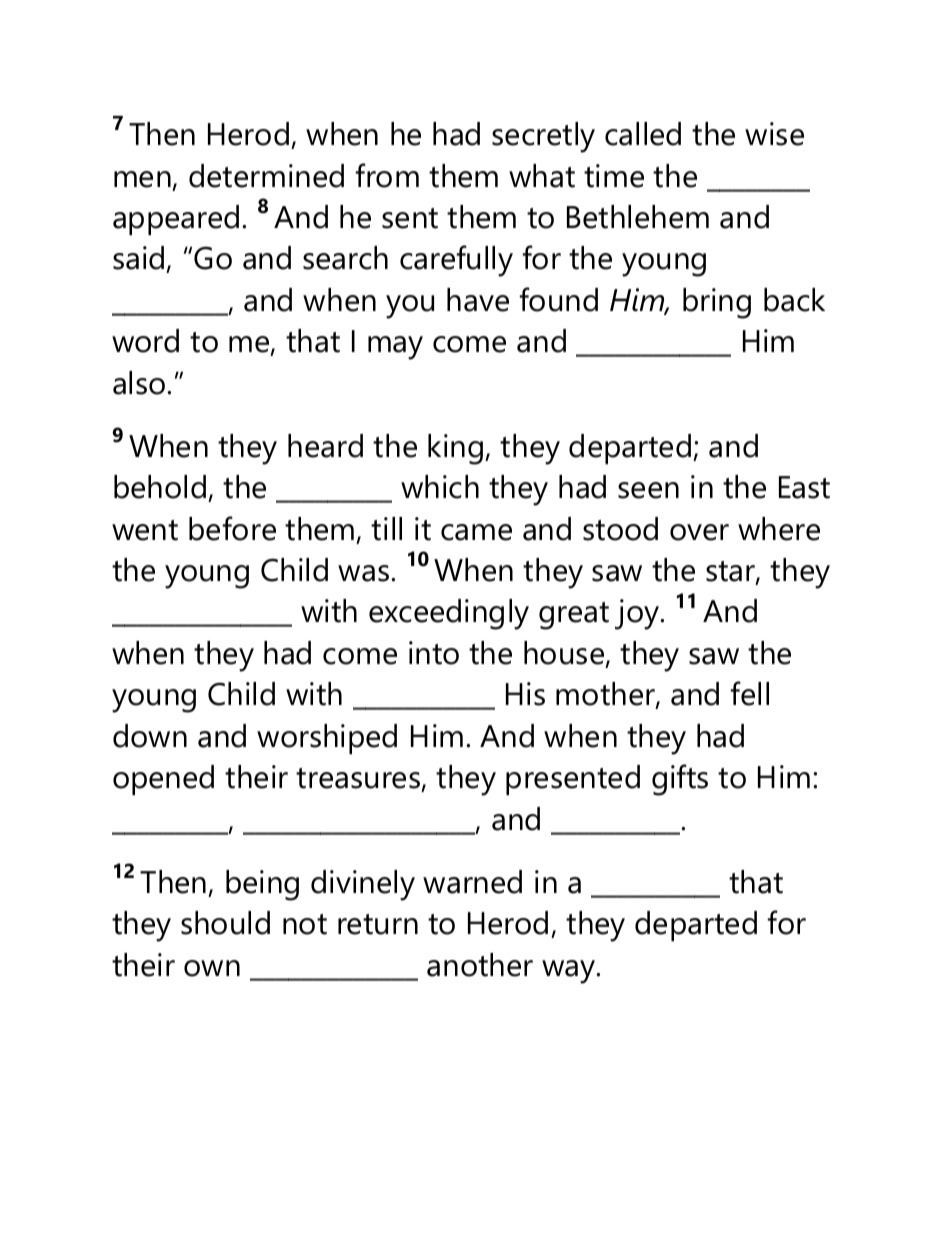 This image has width=952, height=1233. Describe the element at coordinates (266, 176) in the image. I see `determined` at that location.
